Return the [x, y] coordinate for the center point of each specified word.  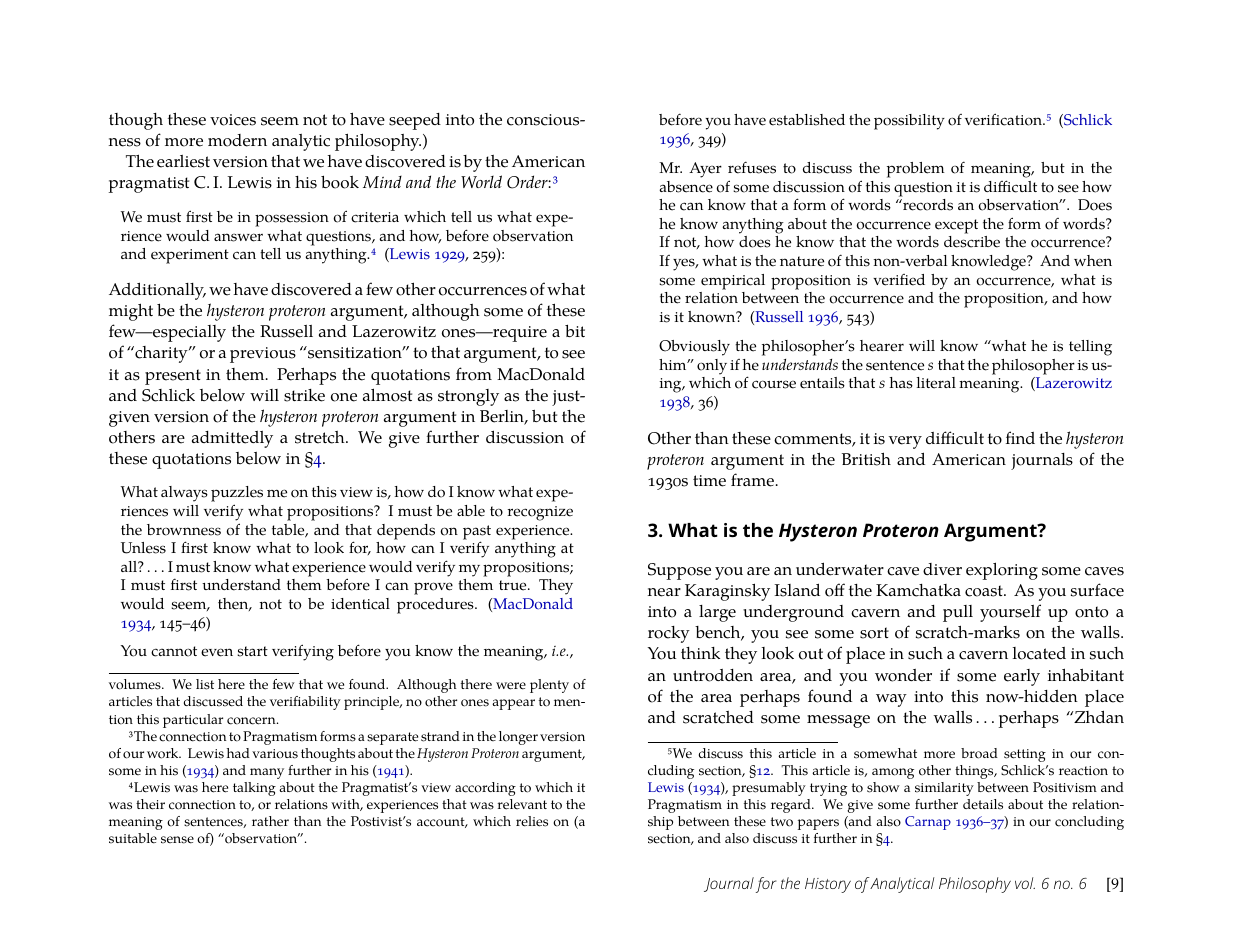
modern [237, 140]
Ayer [705, 170]
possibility [909, 122]
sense [177, 840]
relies [532, 821]
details [983, 804]
